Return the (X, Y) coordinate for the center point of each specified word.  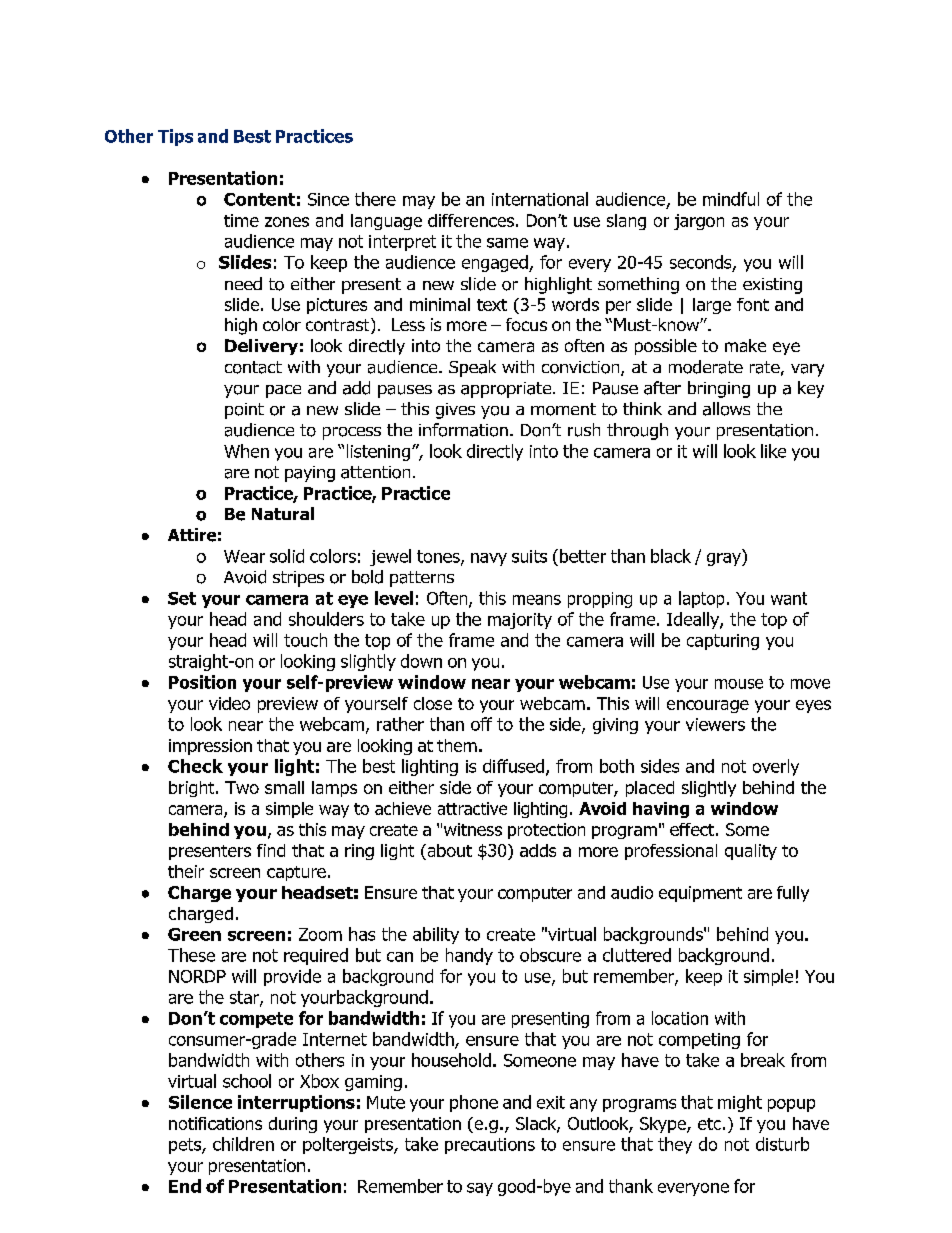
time (241, 220)
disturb (782, 1144)
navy (489, 559)
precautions (490, 1146)
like (773, 451)
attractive (472, 808)
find (271, 850)
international (540, 199)
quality (751, 852)
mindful (731, 199)
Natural (283, 513)
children (243, 1144)
